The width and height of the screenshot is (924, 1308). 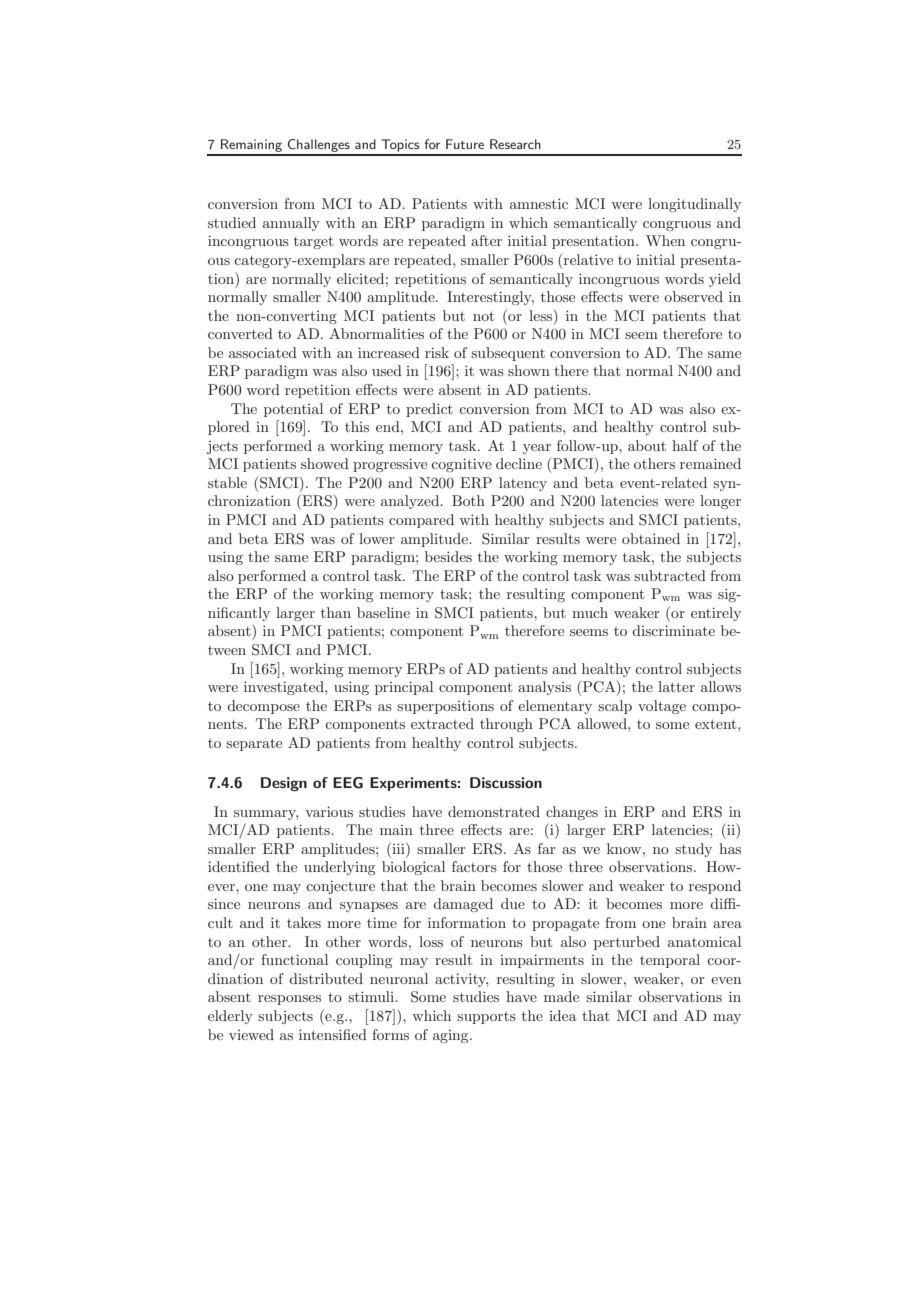 I want to click on responses, so click(x=289, y=1000).
